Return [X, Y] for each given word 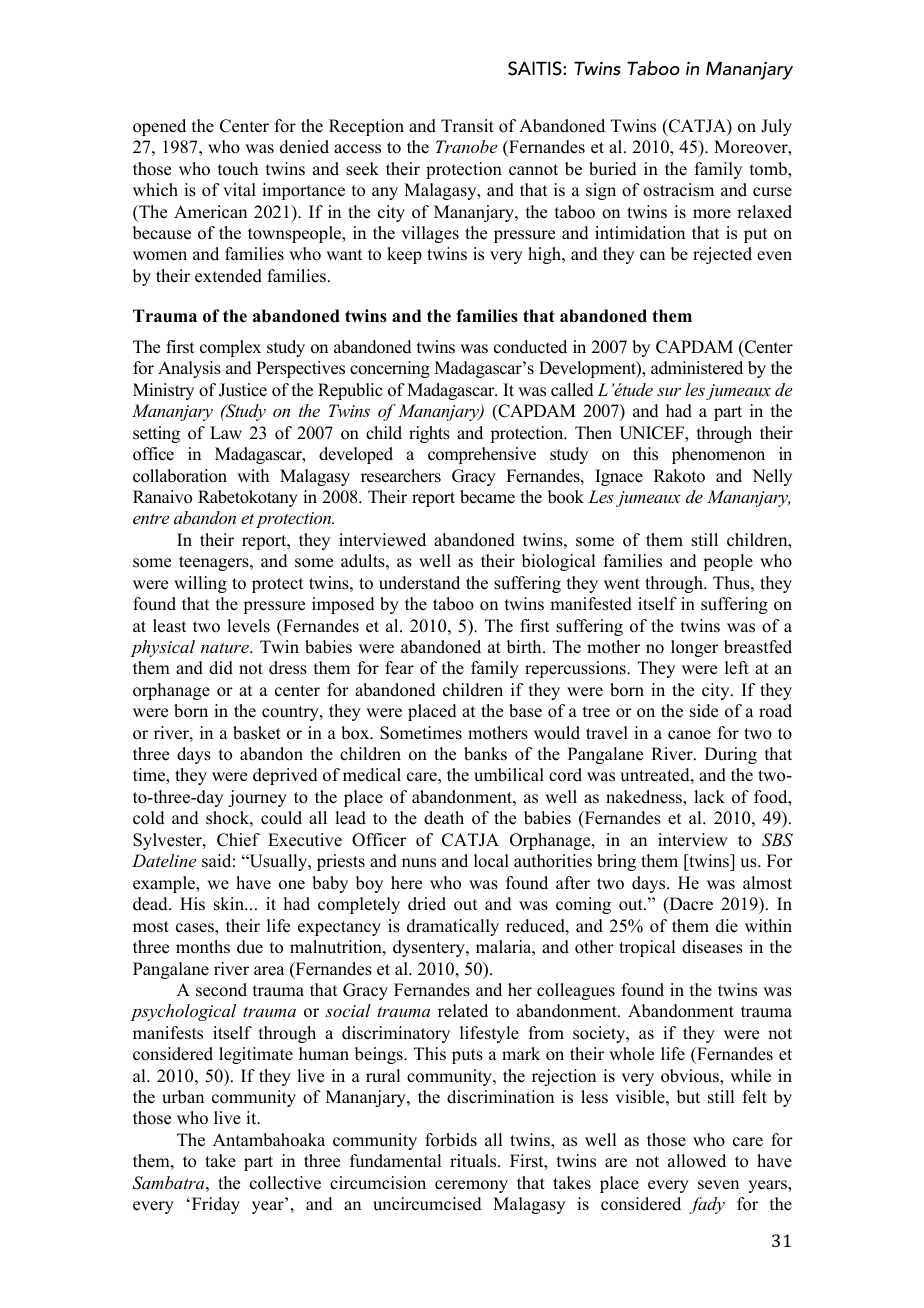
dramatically [453, 927]
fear [399, 668]
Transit [467, 126]
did [221, 668]
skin [230, 904]
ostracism [678, 190]
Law [226, 432]
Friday [214, 1205]
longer [694, 648]
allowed [697, 1161]
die [727, 926]
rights [429, 434]
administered [697, 368]
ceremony [471, 1186]
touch [238, 169]
